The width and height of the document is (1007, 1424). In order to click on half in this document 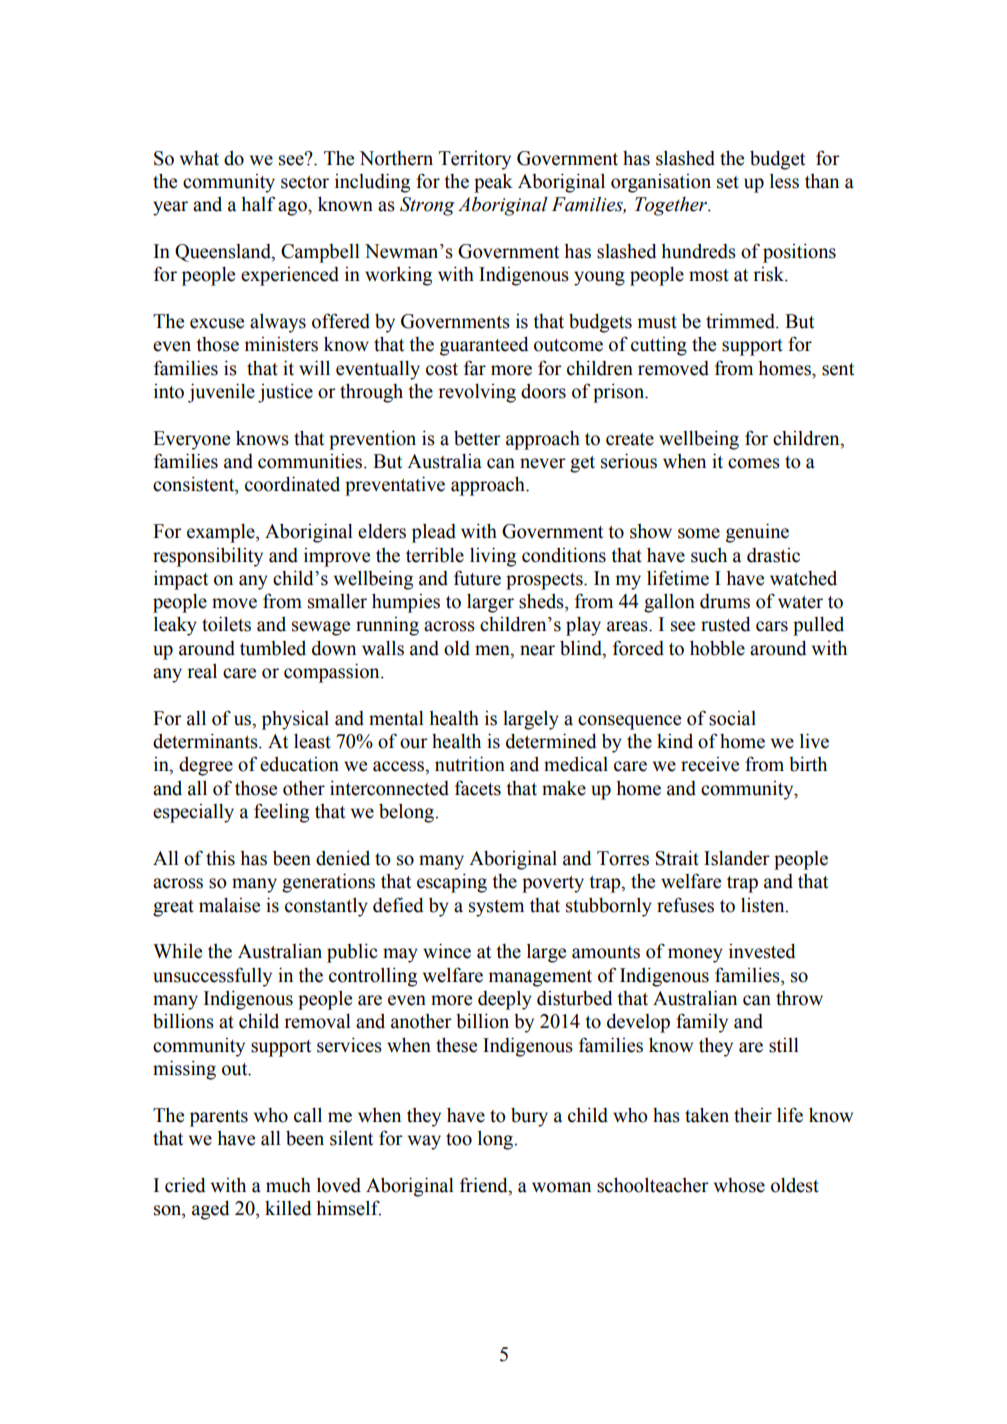, I will do `click(258, 204)`.
